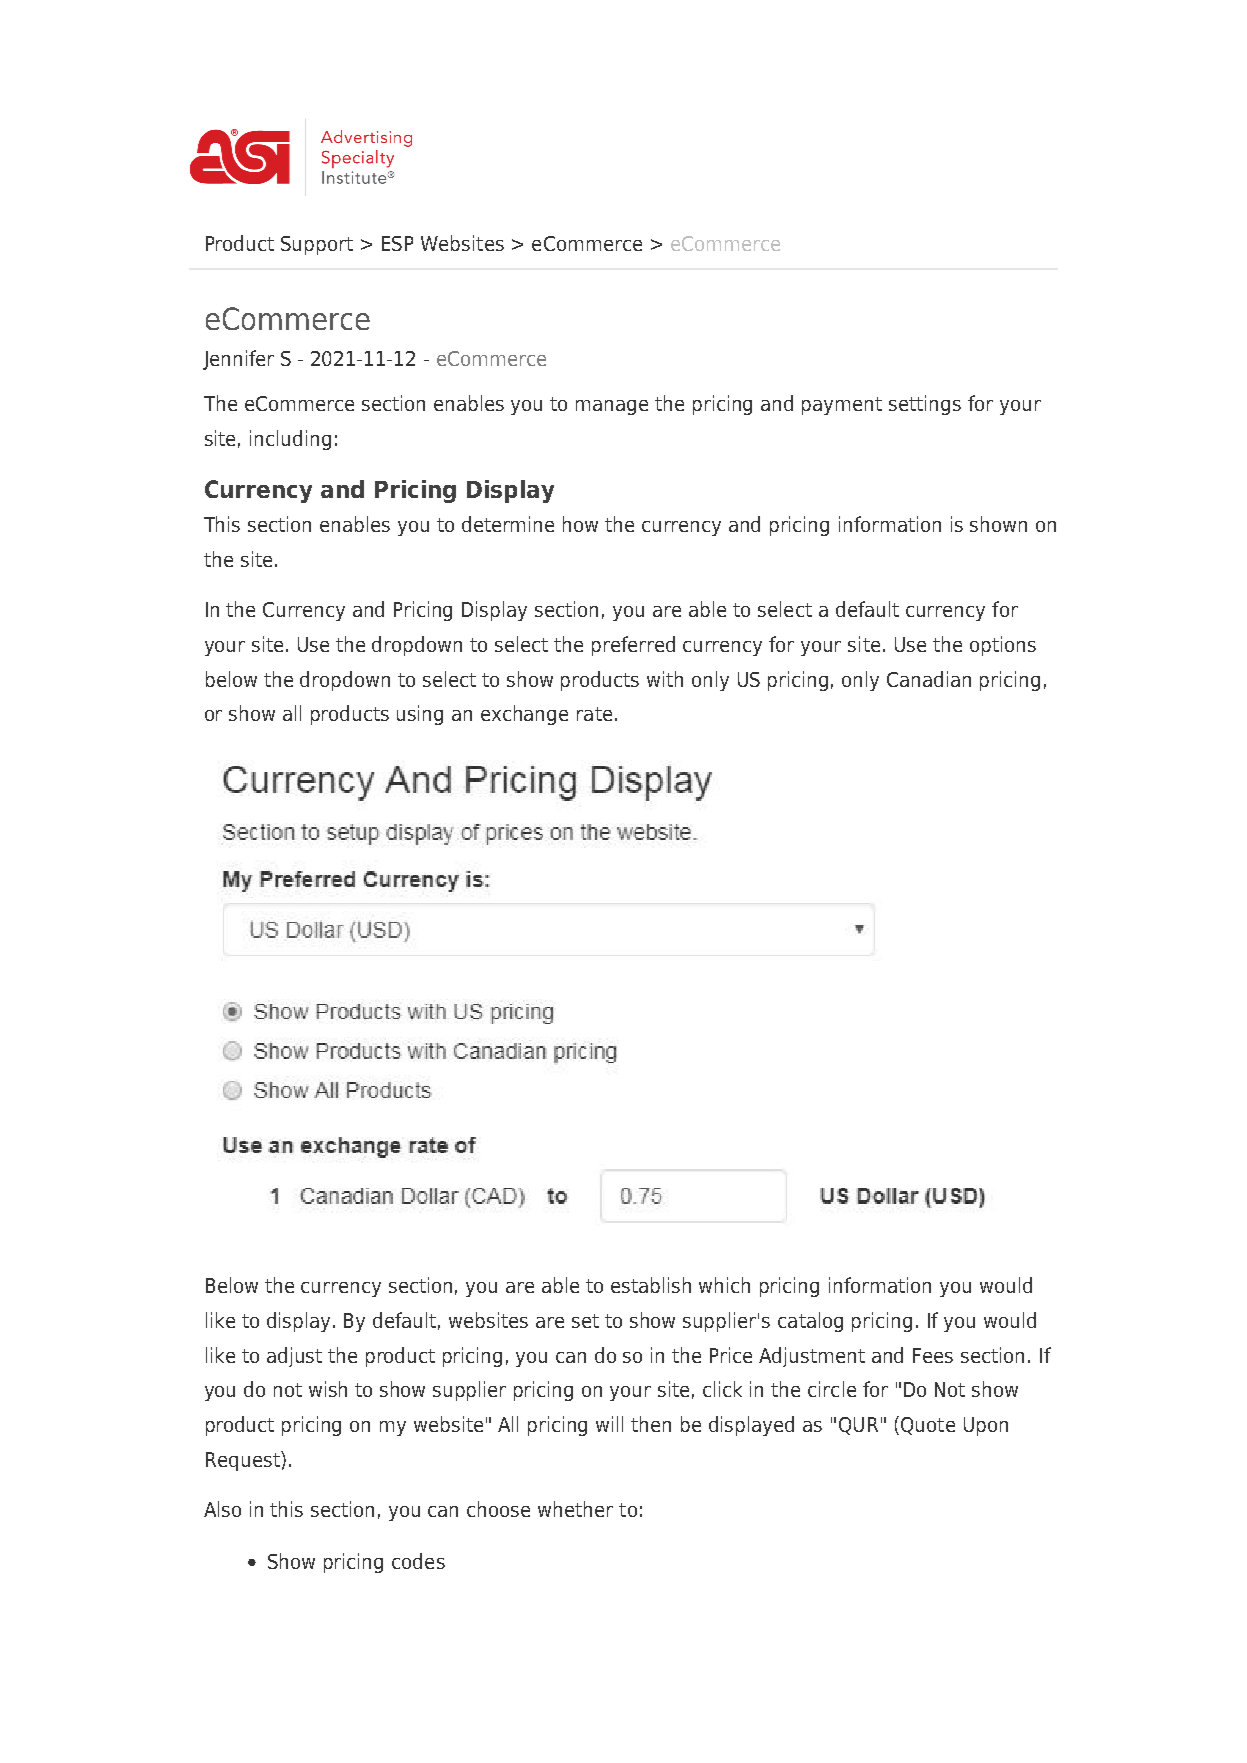  What do you see at coordinates (1003, 646) in the screenshot?
I see `options` at bounding box center [1003, 646].
